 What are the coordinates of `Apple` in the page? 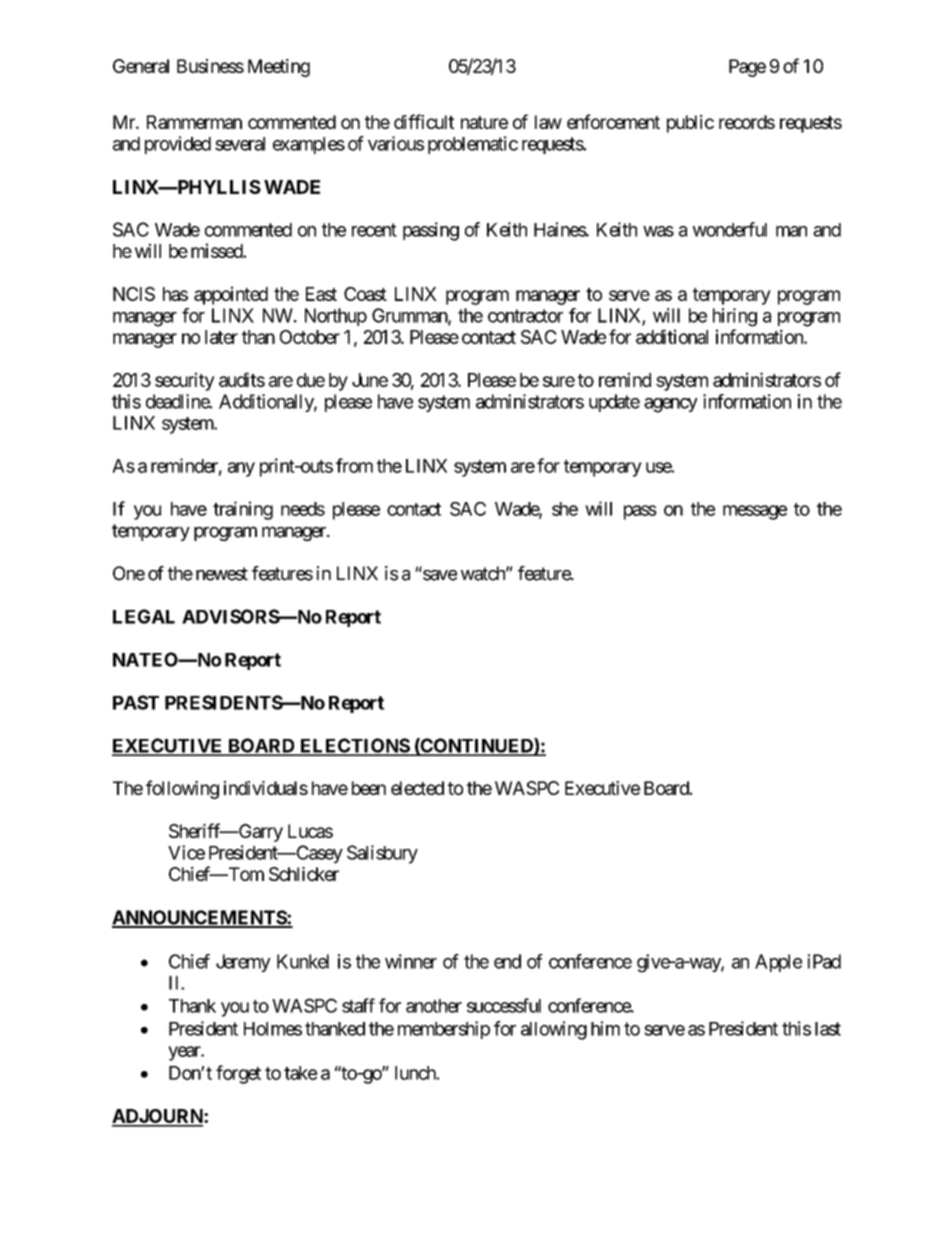 It's located at (778, 963).
